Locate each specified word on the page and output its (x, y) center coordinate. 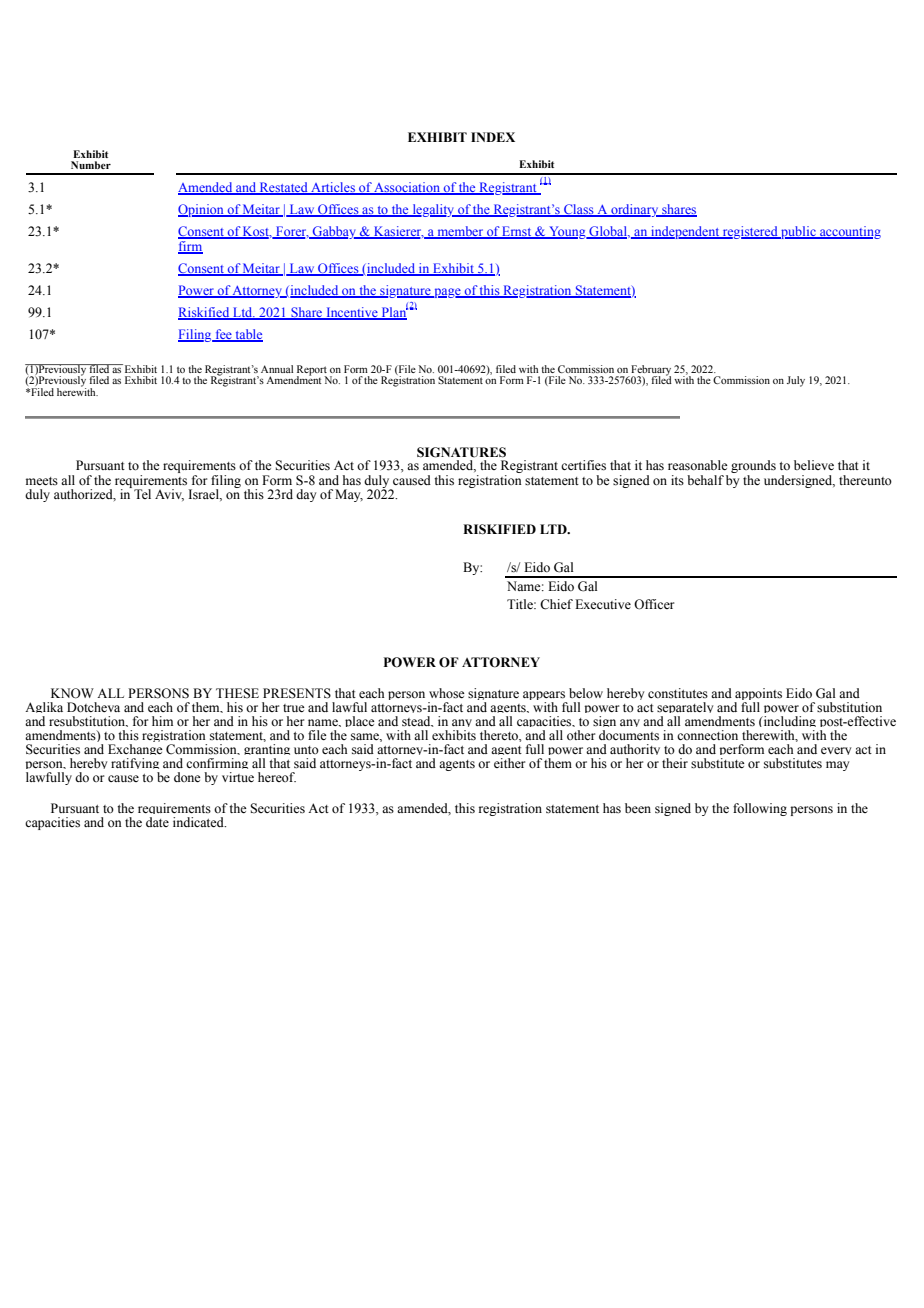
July (796, 381)
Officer (654, 604)
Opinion (202, 210)
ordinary (635, 210)
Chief (556, 604)
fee (223, 335)
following (760, 809)
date (157, 822)
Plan (393, 312)
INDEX (493, 137)
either (509, 763)
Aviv (169, 495)
